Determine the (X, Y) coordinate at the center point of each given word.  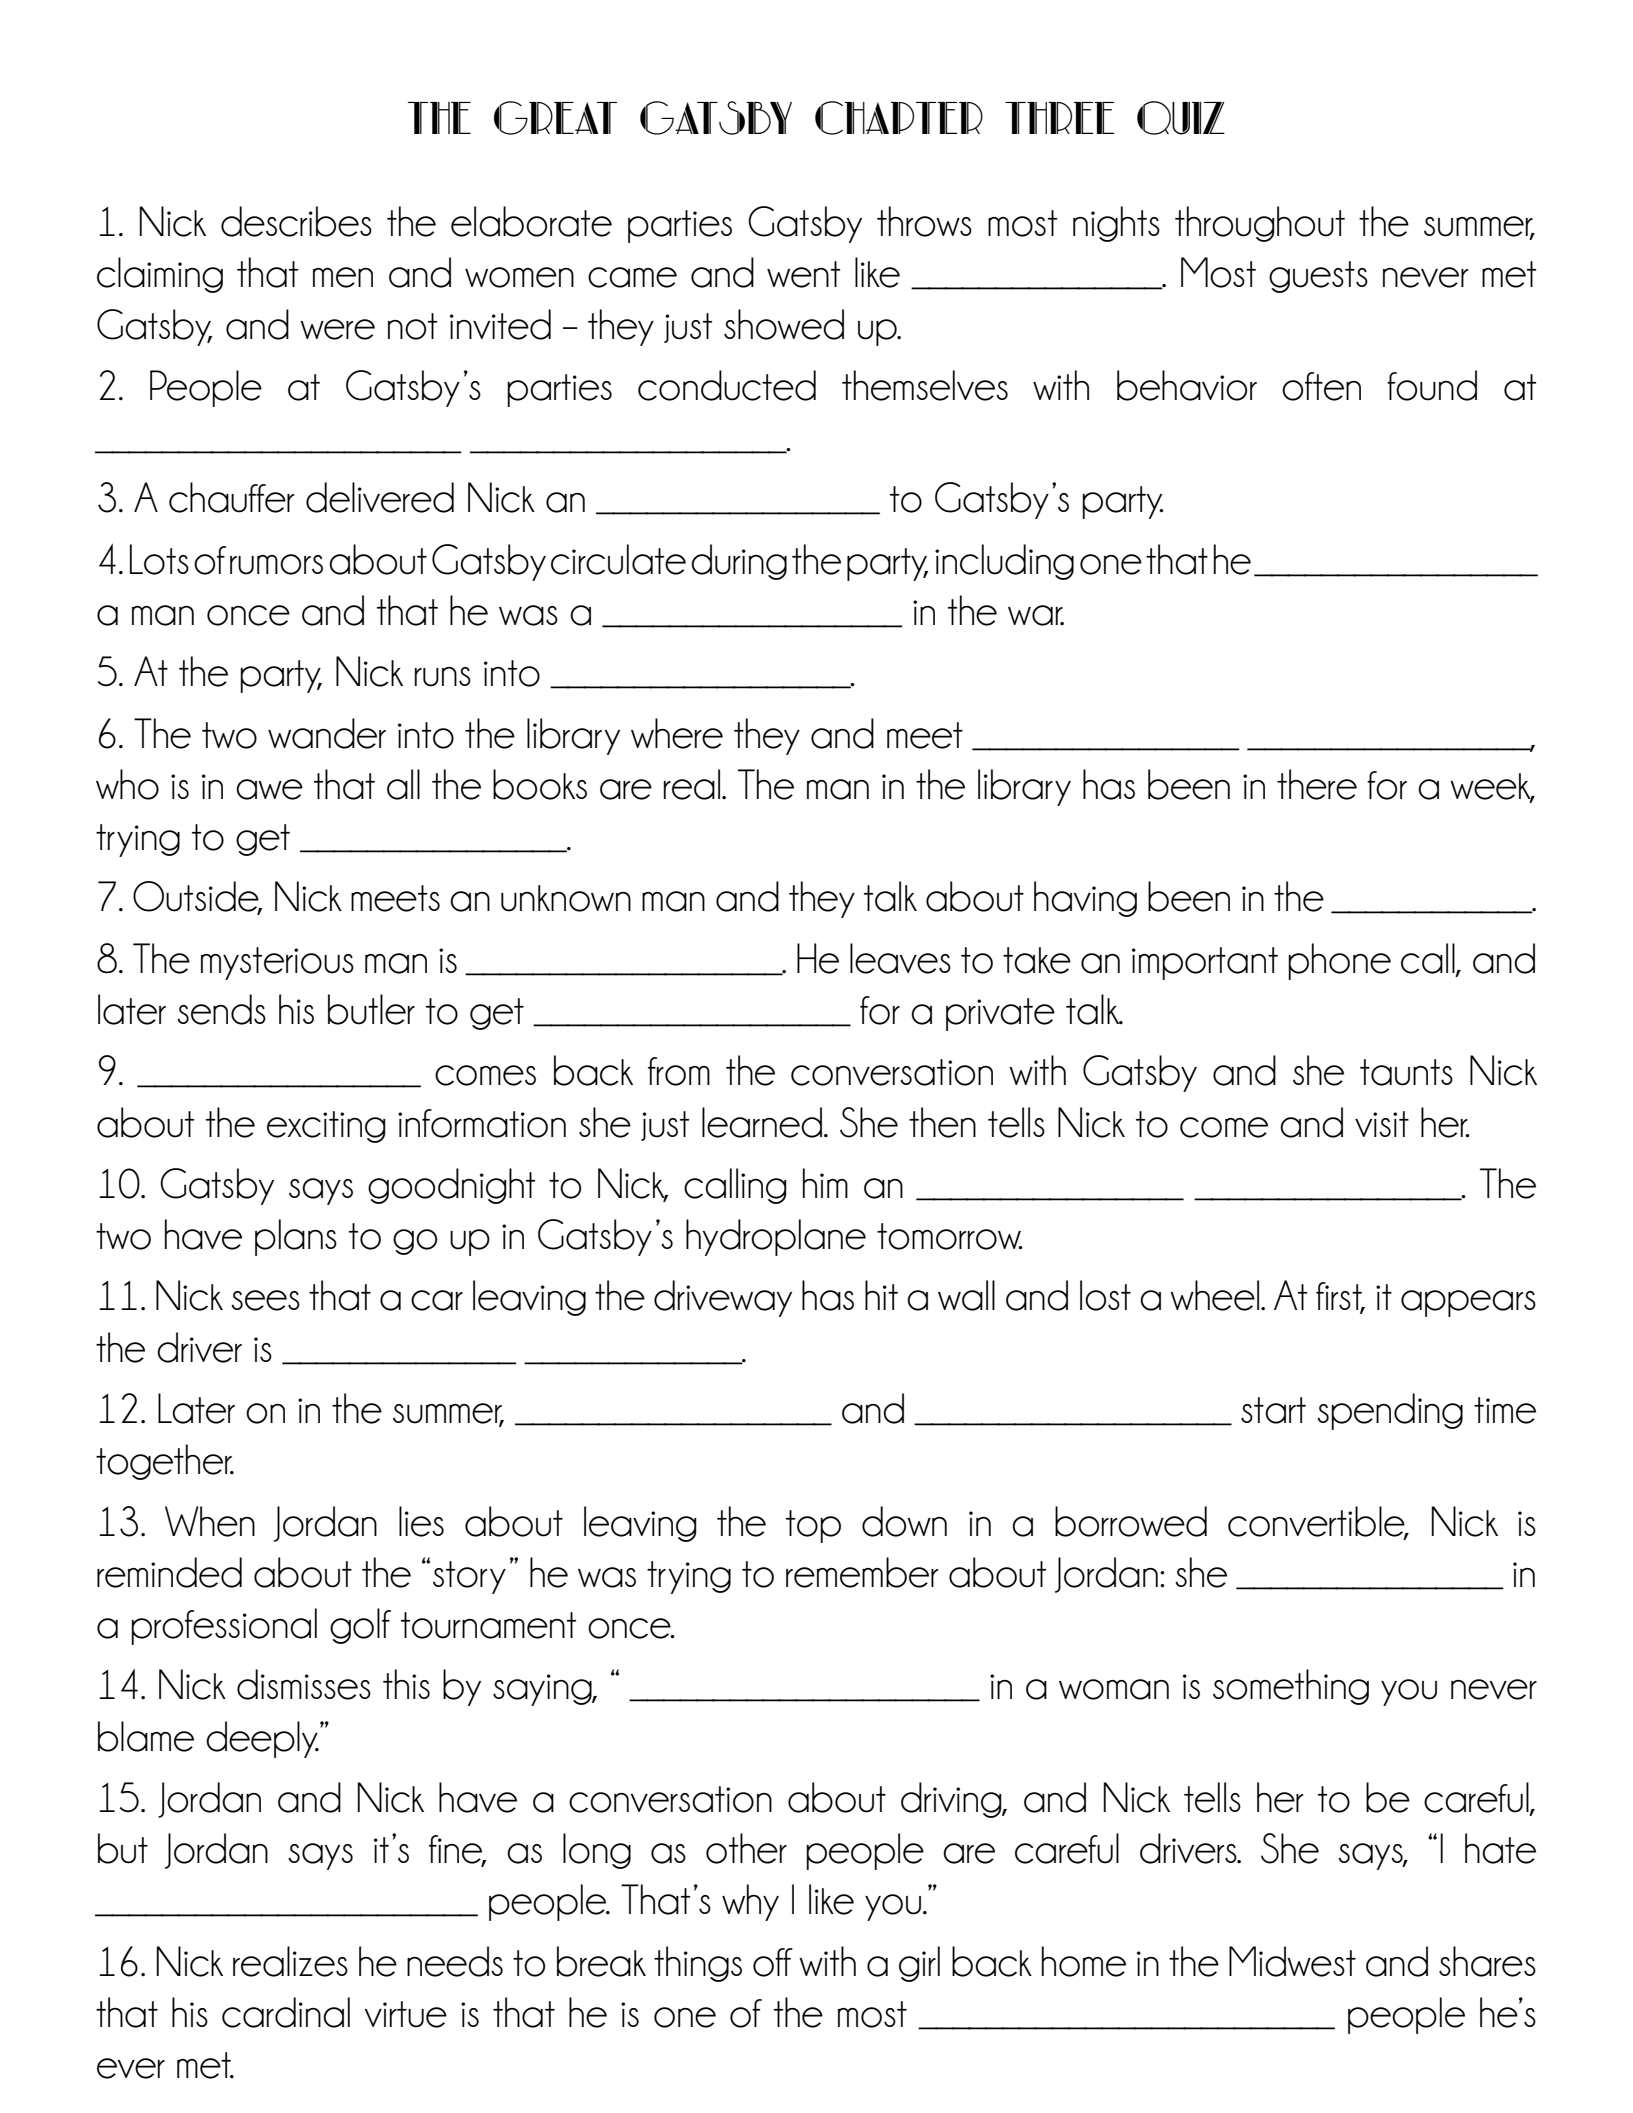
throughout (1260, 224)
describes (296, 221)
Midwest (1292, 1961)
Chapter (899, 118)
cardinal (286, 2012)
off (773, 1962)
